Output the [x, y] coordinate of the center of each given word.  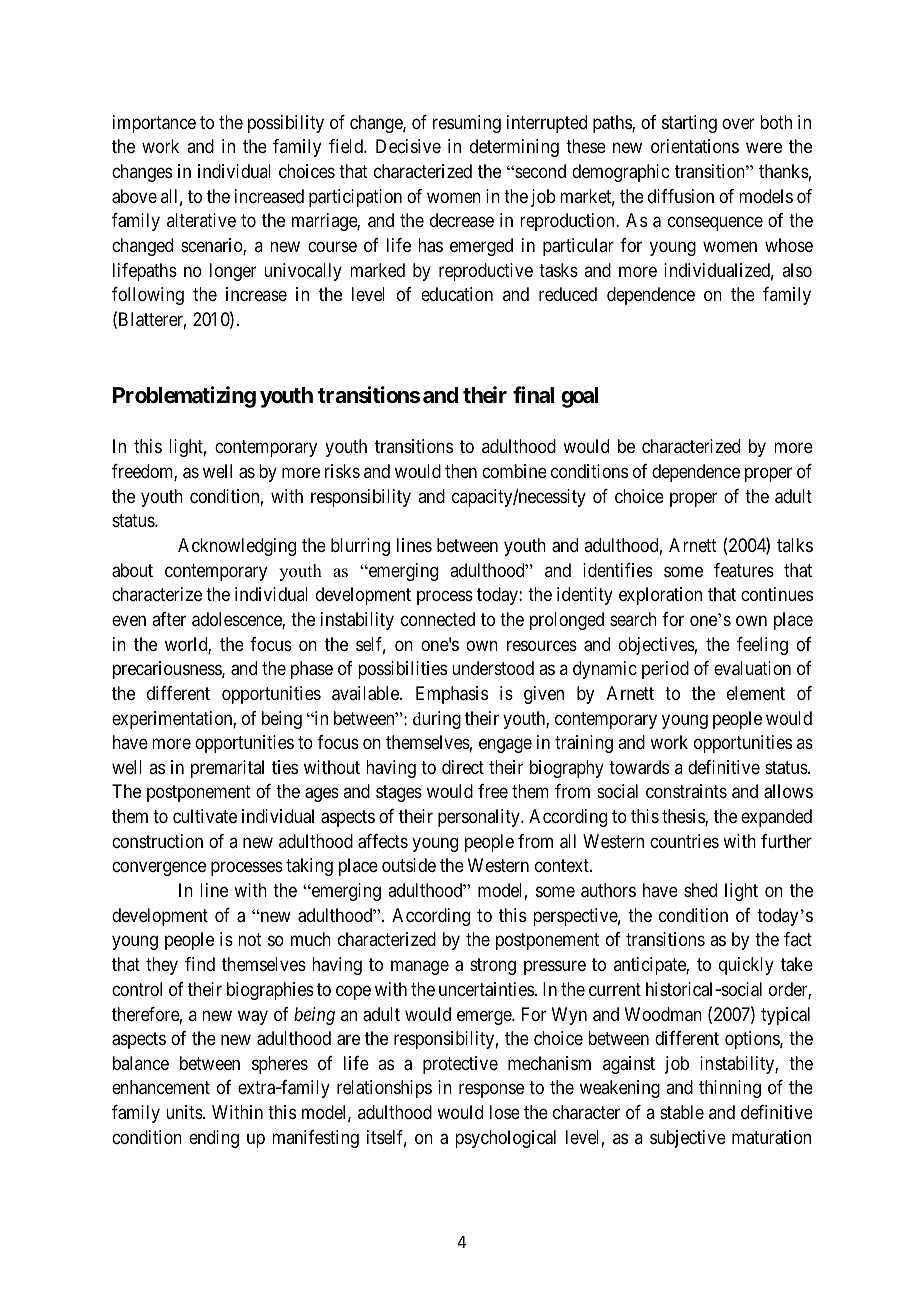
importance [154, 124]
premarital [227, 769]
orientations [695, 146]
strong [493, 966]
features [744, 570]
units [185, 1112]
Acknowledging [237, 547]
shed [700, 890]
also [797, 270]
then [461, 471]
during [437, 720]
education [457, 294]
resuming [467, 124]
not [250, 940]
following [148, 296]
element [756, 693]
